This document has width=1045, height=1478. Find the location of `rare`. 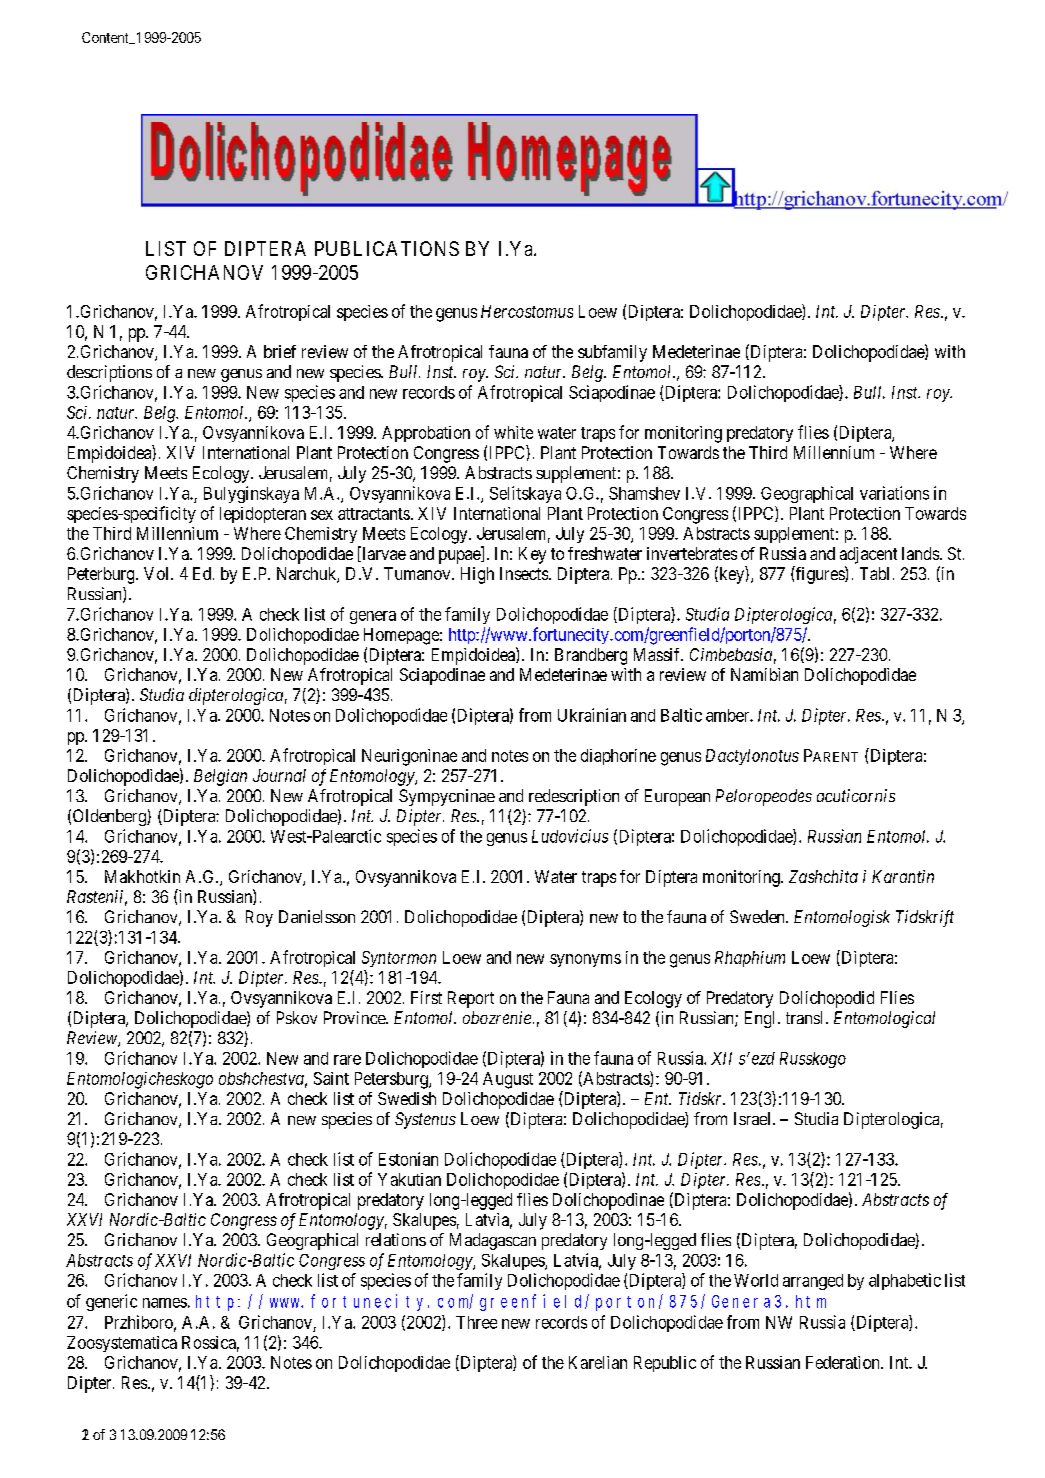

rare is located at coordinates (347, 1060).
